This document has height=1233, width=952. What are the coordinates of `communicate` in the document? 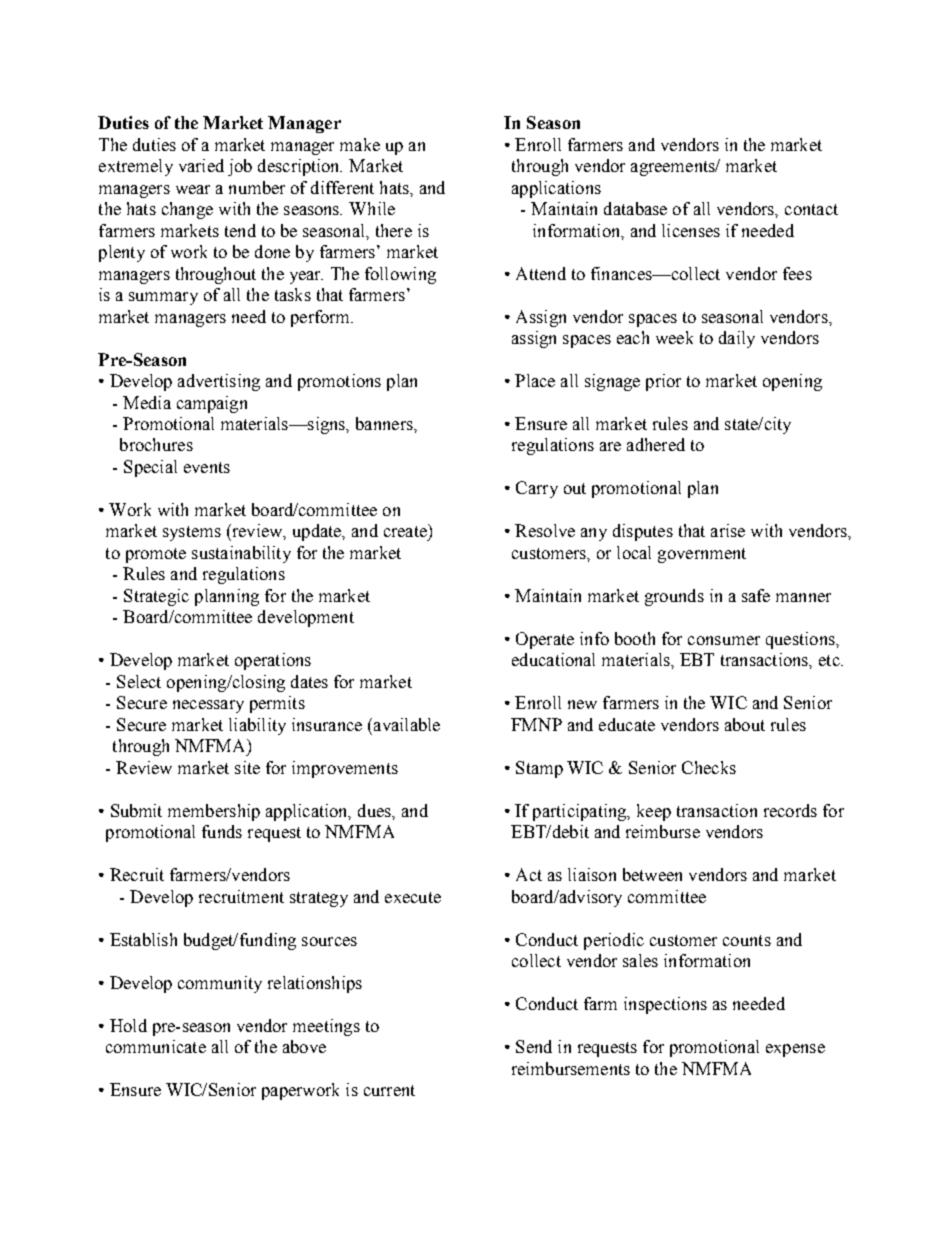 It's located at (156, 1046).
